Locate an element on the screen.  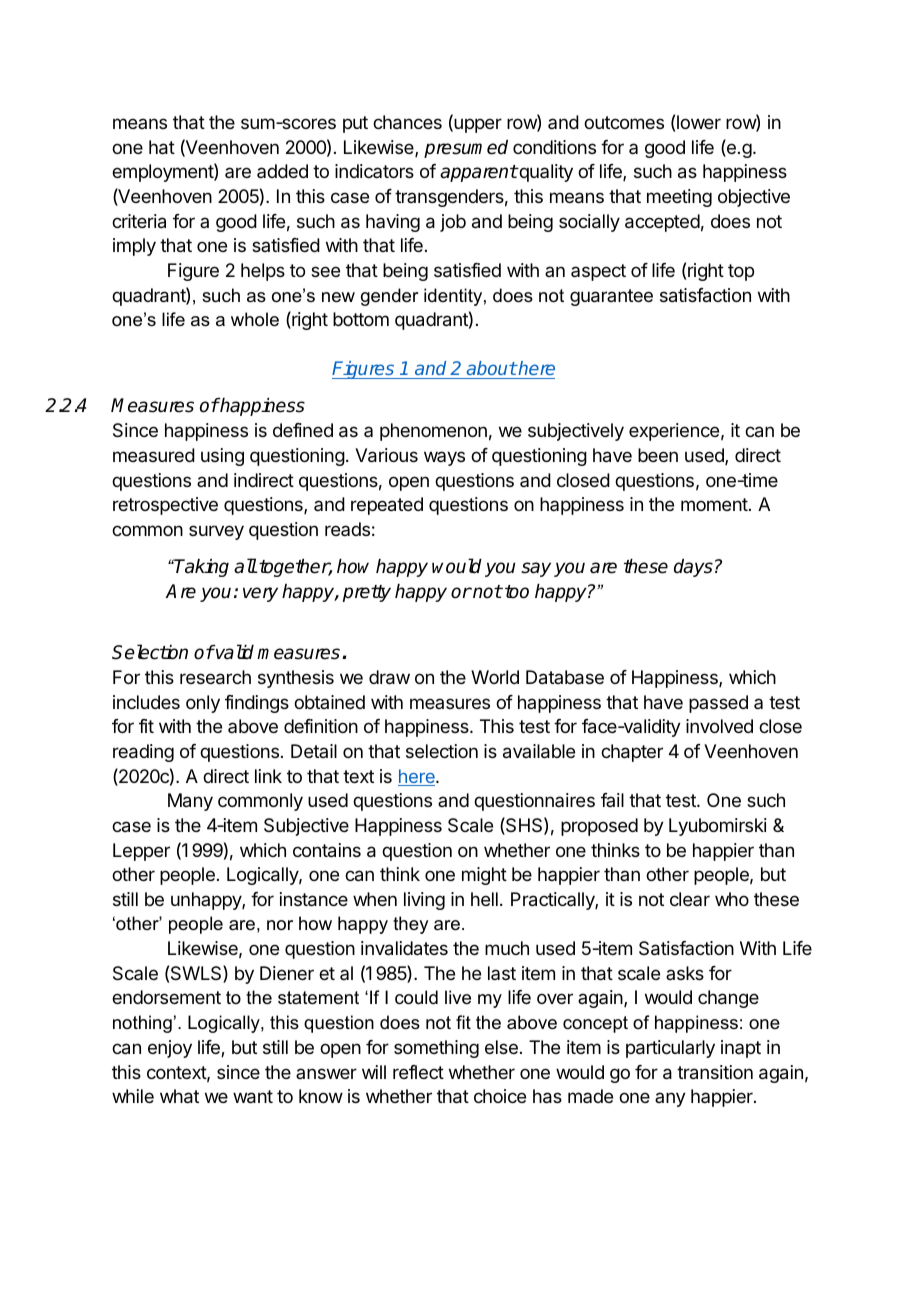
days is located at coordinates (693, 568).
